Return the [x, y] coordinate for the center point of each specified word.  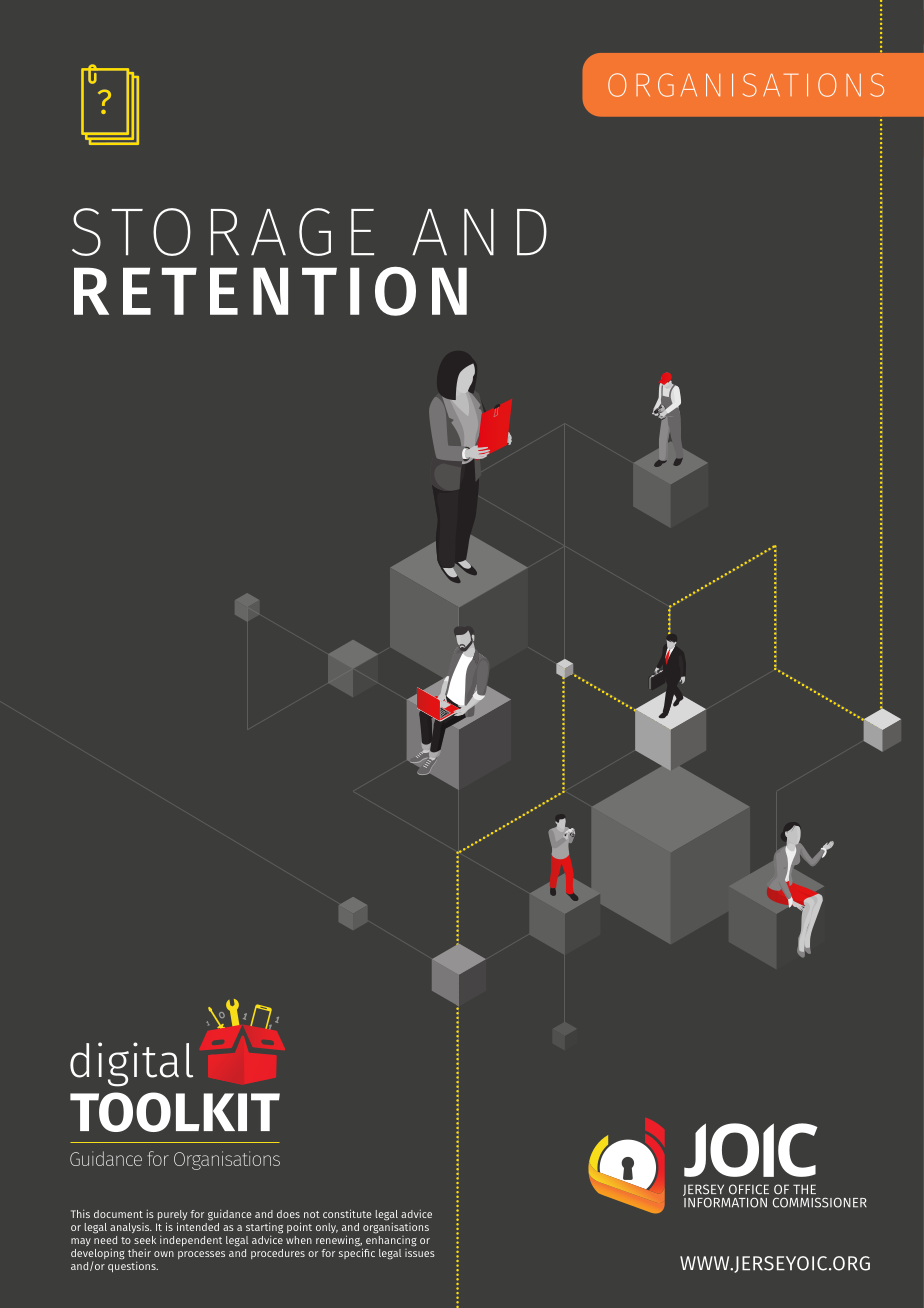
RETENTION [270, 291]
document [118, 1214]
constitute [347, 1213]
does [288, 1214]
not [312, 1214]
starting [264, 1229]
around [224, 308]
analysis [131, 1228]
